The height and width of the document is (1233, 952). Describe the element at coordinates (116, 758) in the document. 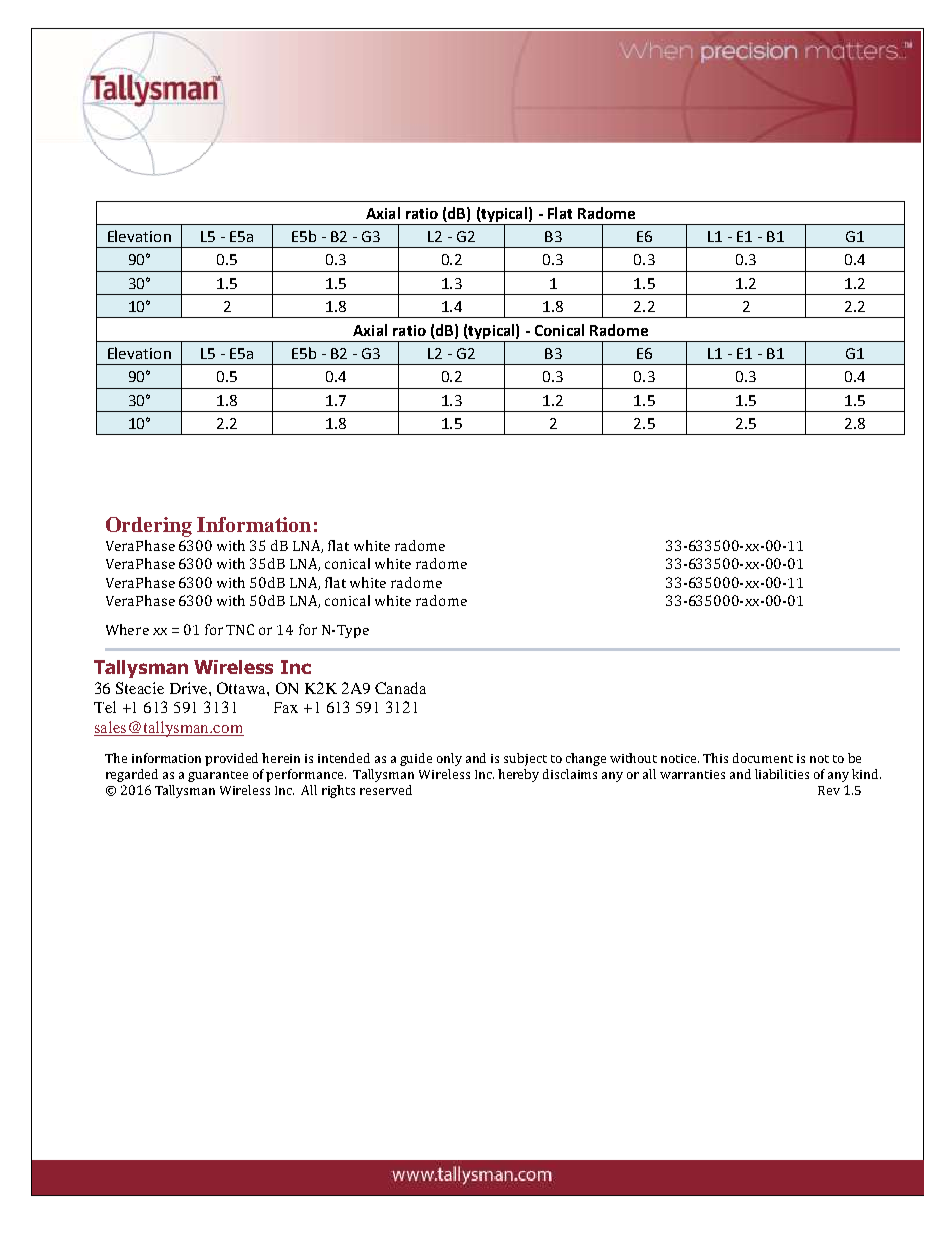

I see `The` at that location.
